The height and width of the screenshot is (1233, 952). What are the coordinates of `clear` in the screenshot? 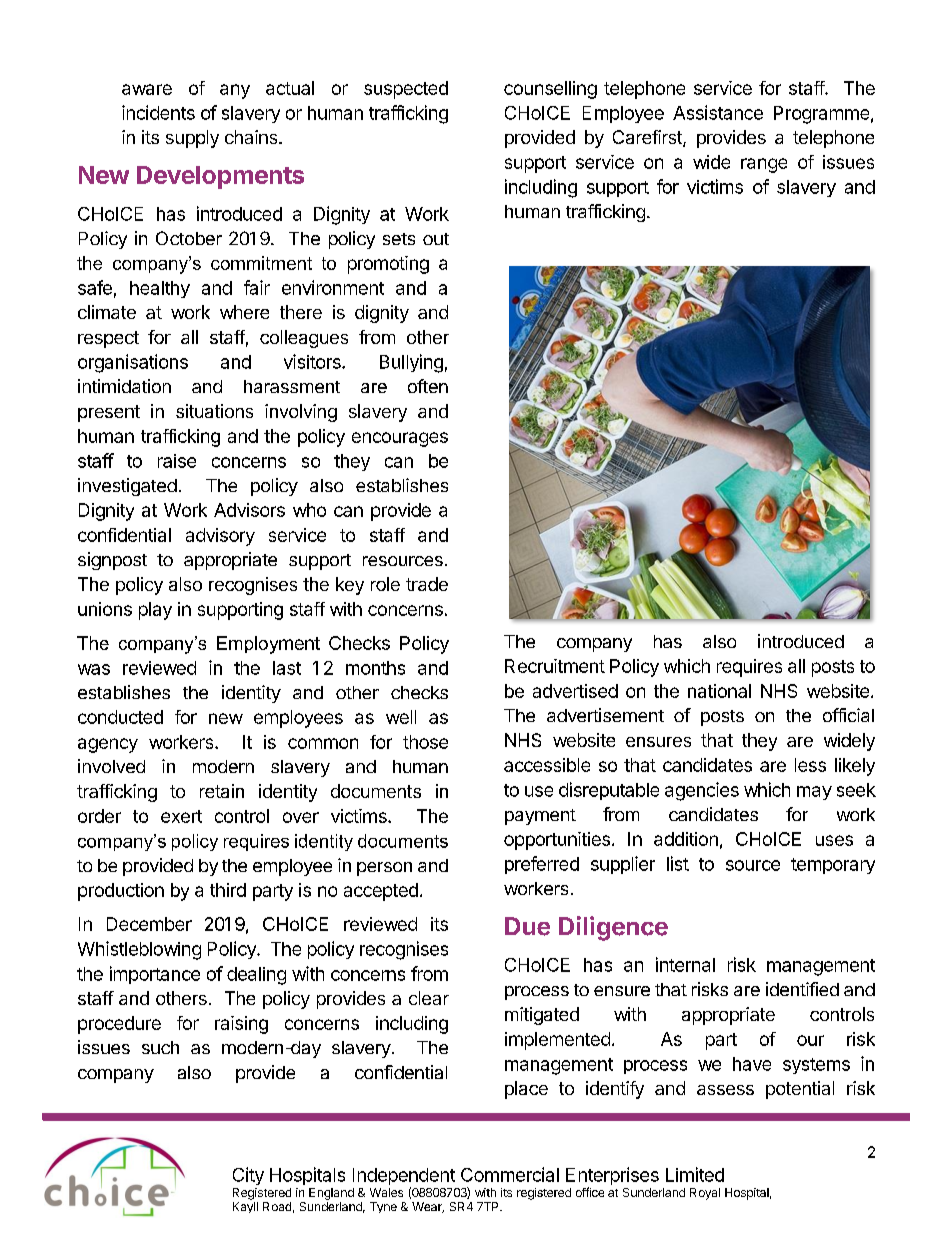 It's located at (429, 998).
